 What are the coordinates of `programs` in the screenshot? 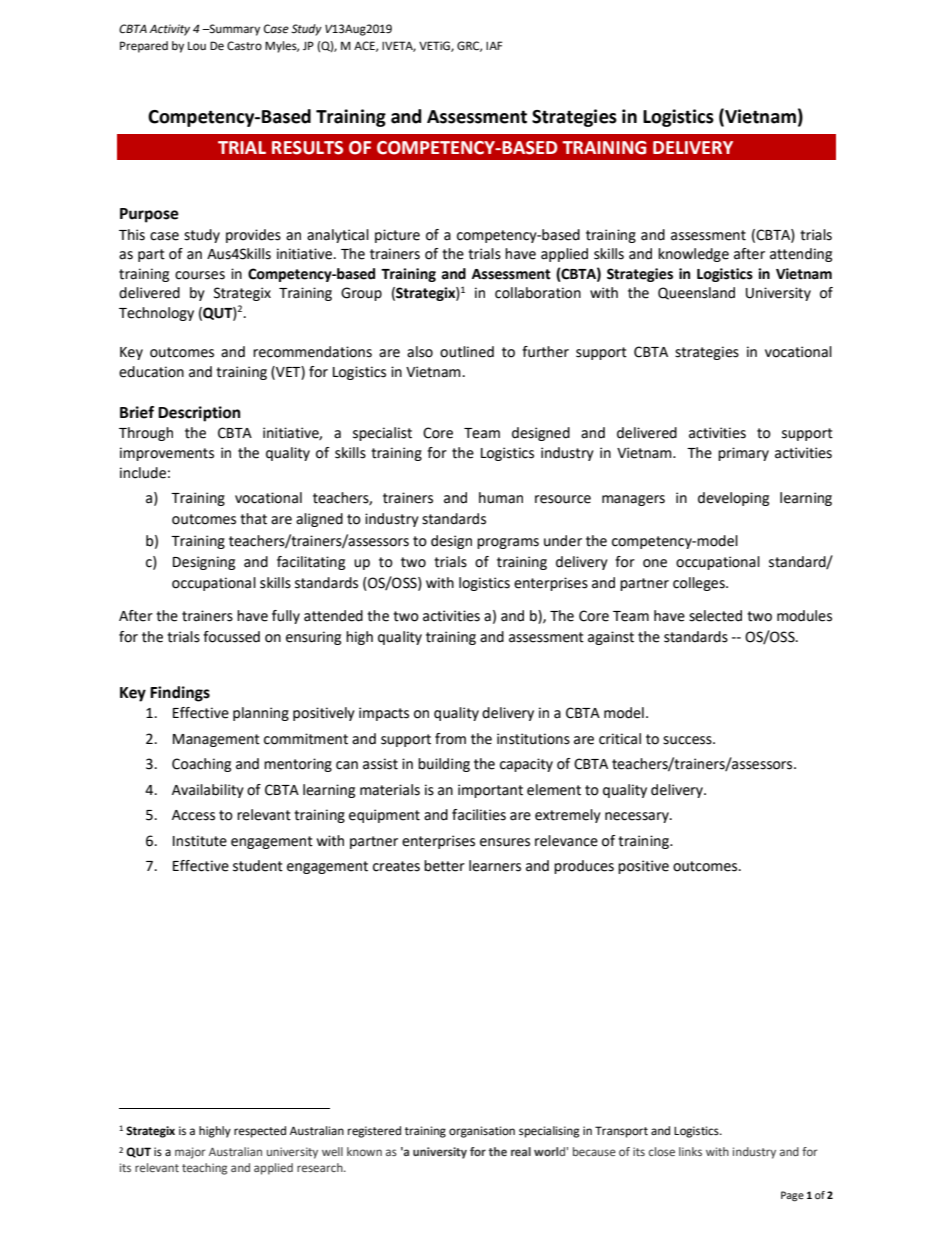 It's located at (508, 543).
